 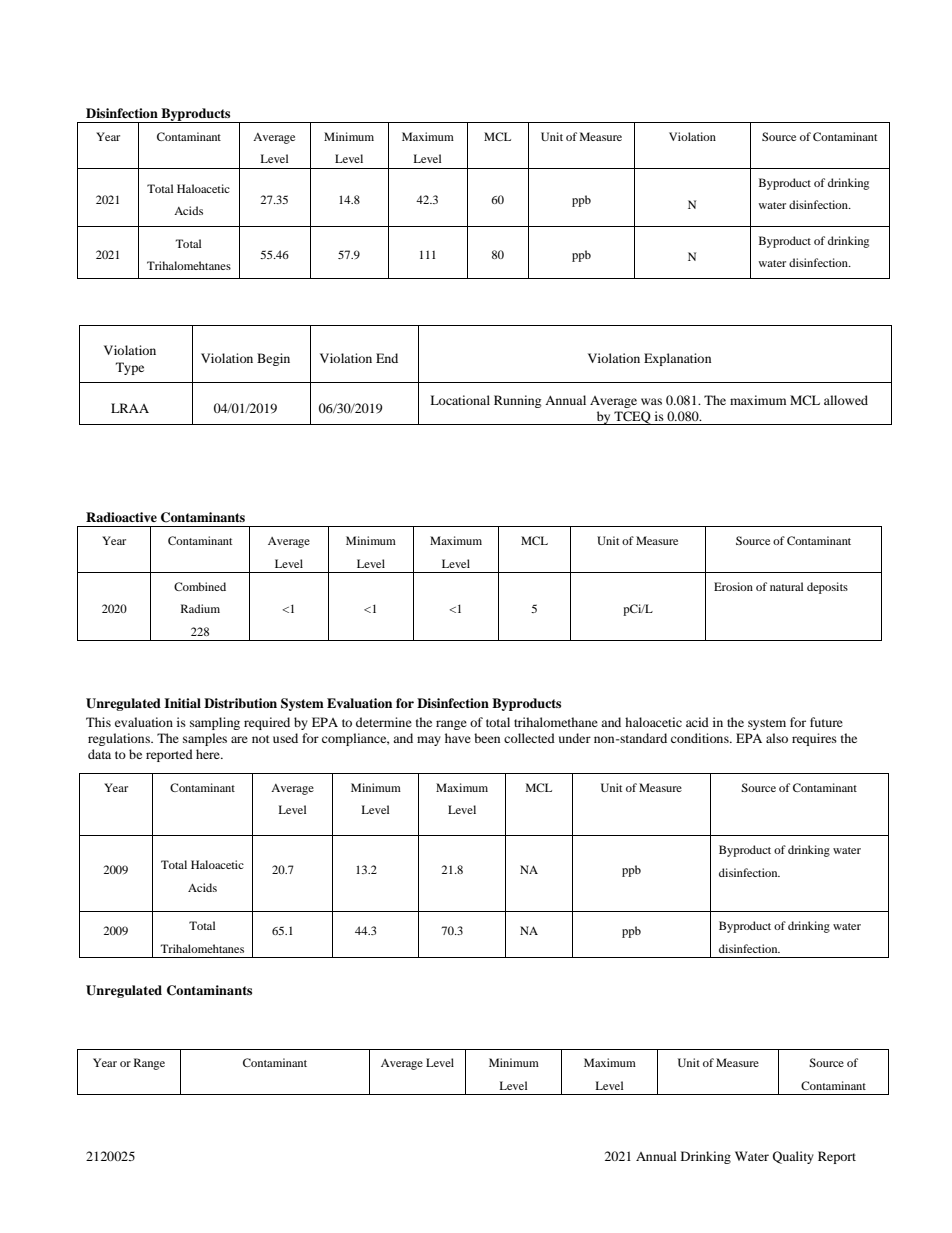 I want to click on determine, so click(x=384, y=722).
